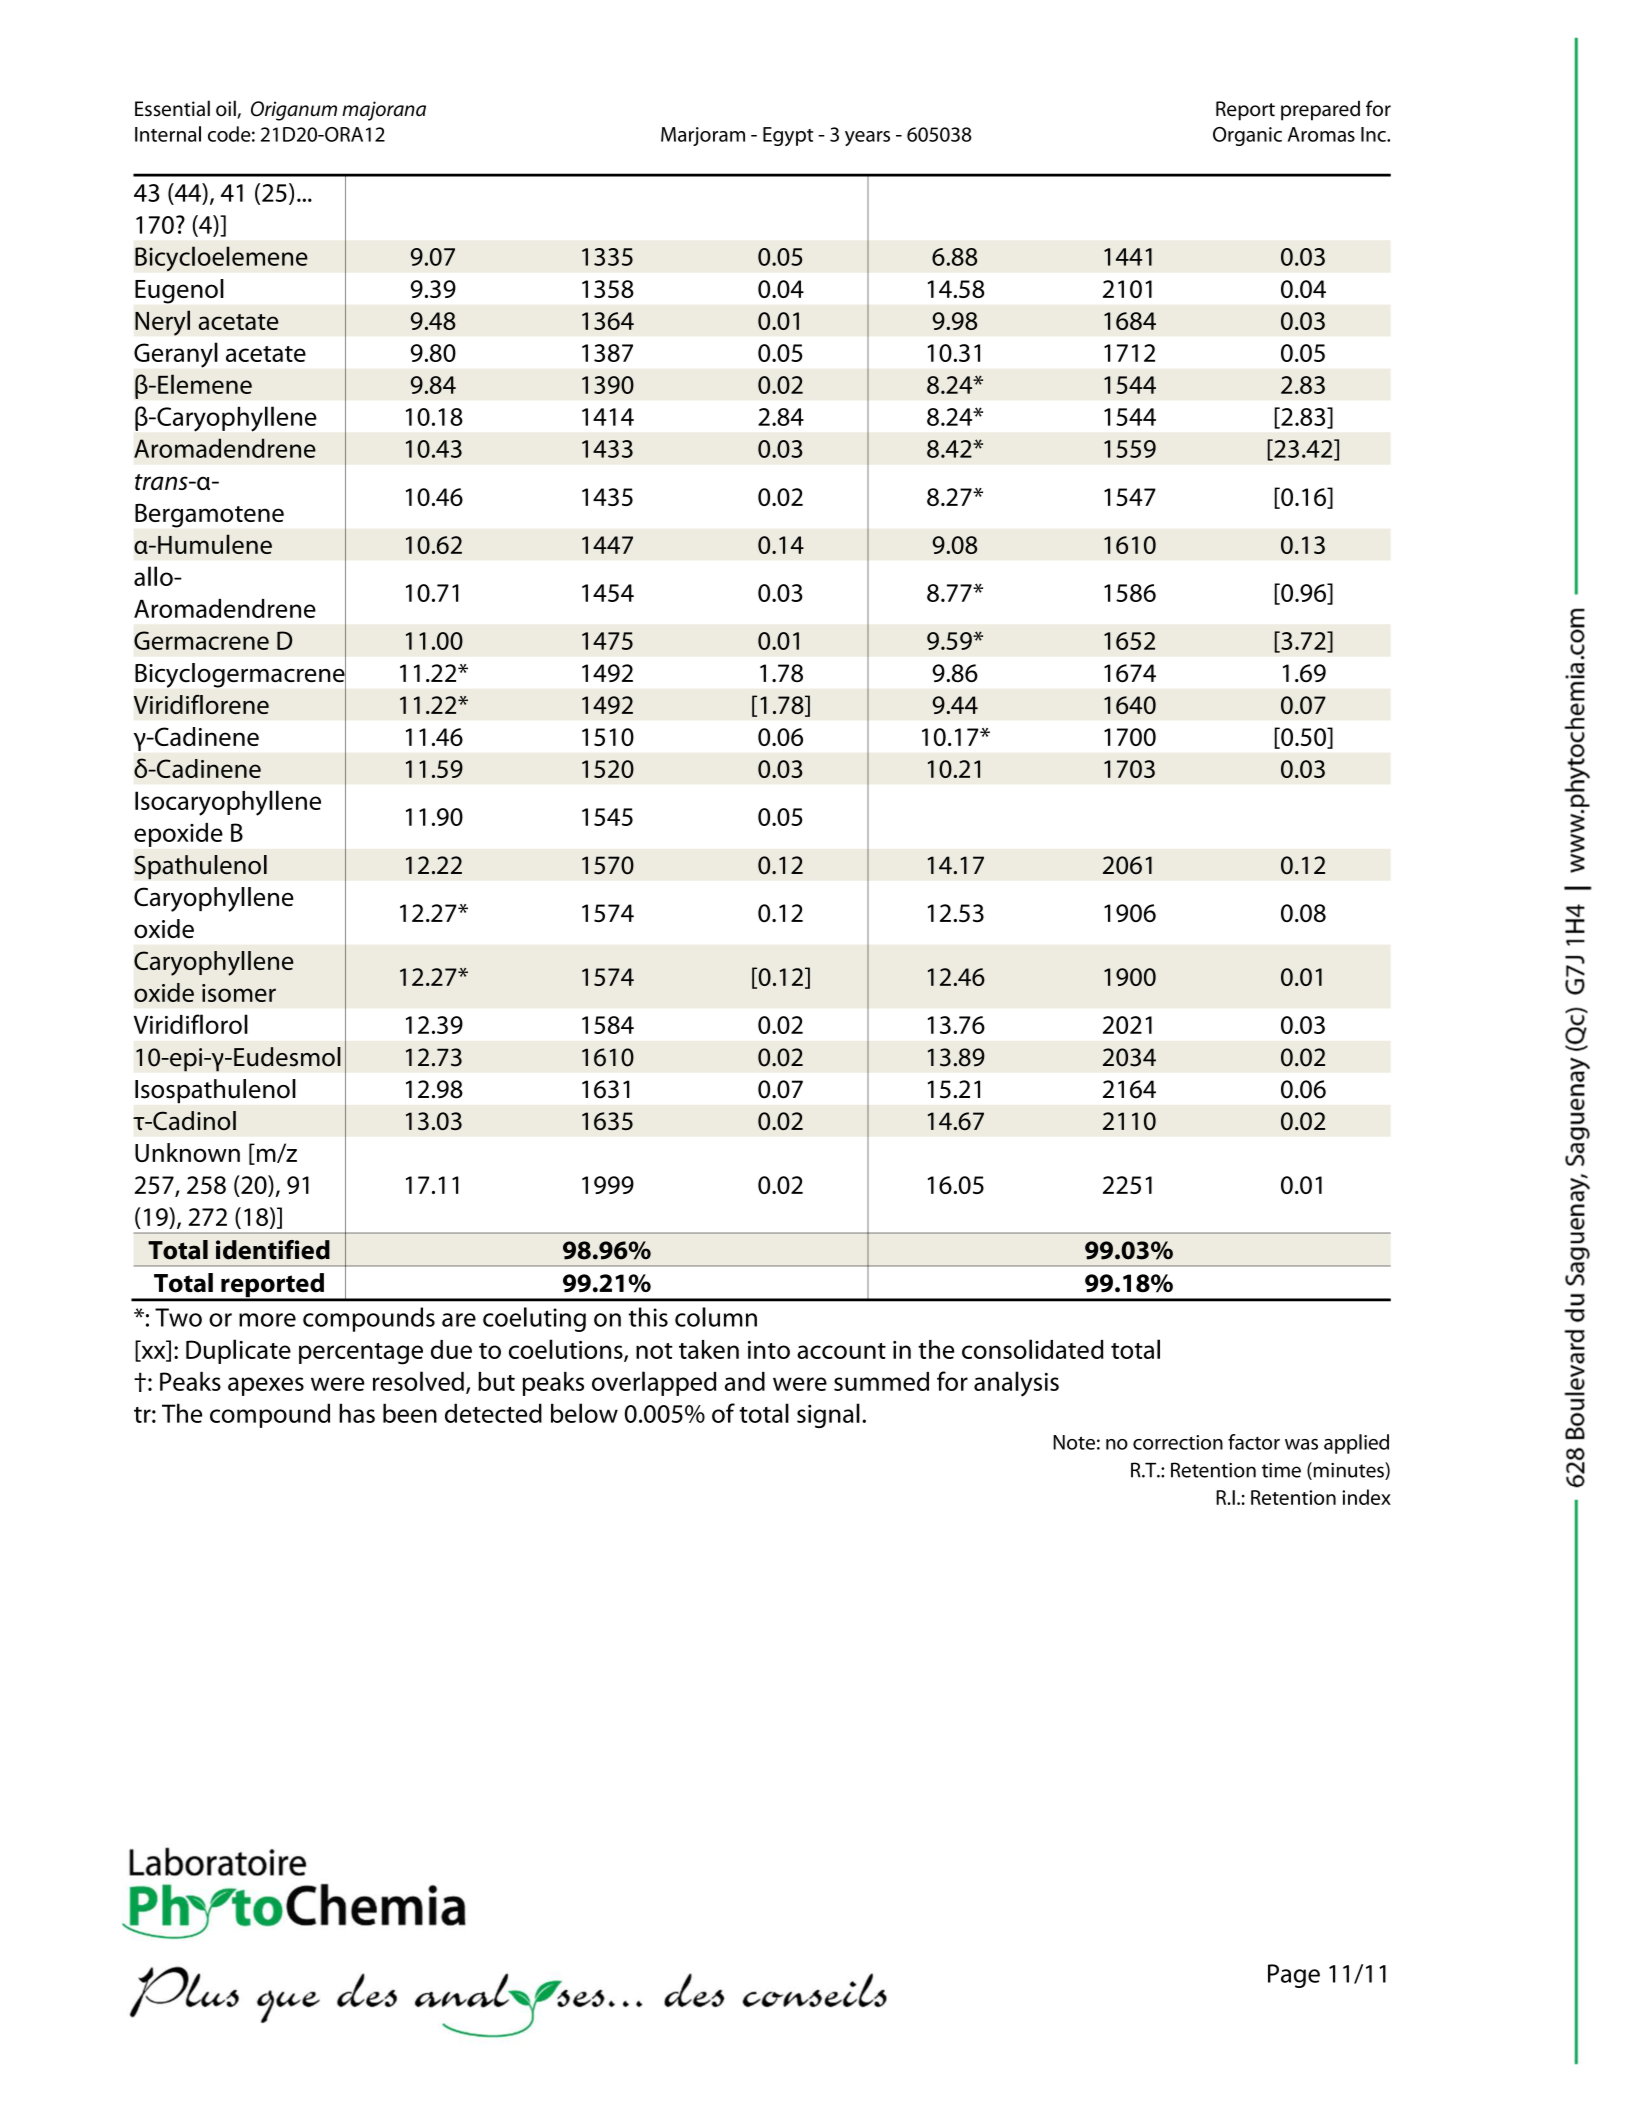 This document has width=1630, height=2109. Describe the element at coordinates (267, 1320) in the document. I see `more` at that location.
